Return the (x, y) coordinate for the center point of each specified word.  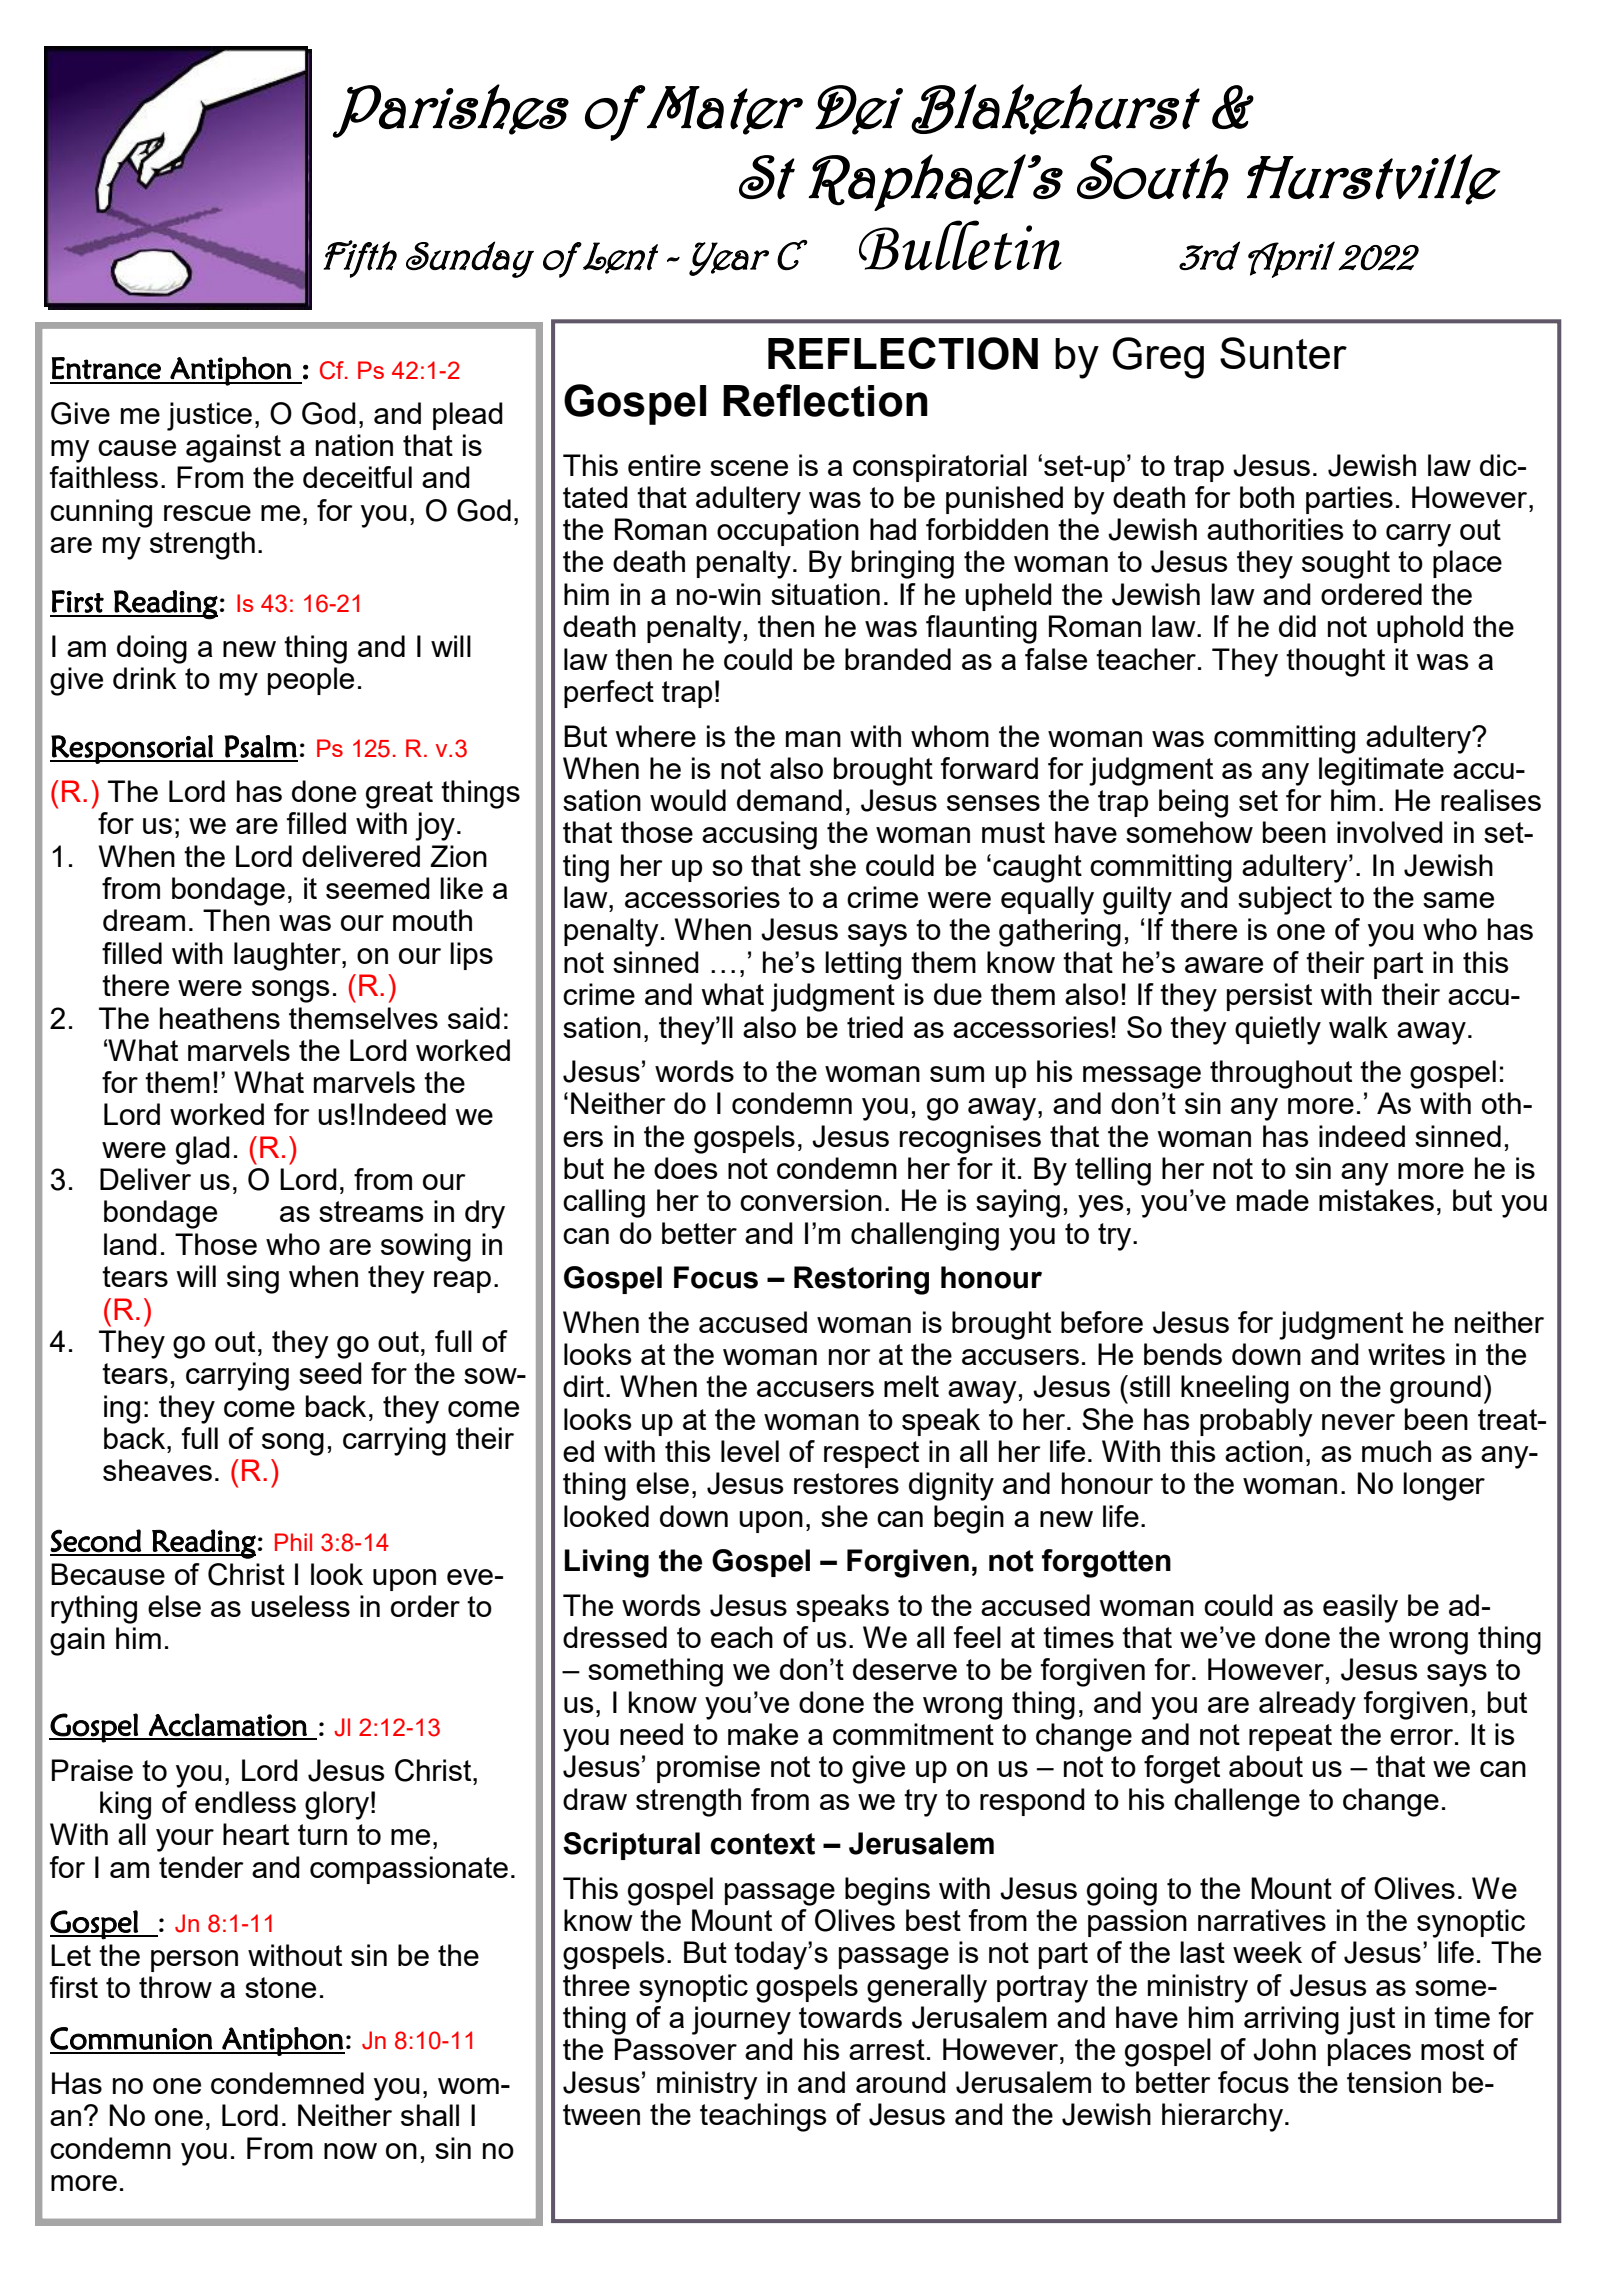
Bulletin (960, 245)
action (1264, 1451)
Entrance (106, 368)
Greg (1158, 358)
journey (741, 2020)
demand (789, 800)
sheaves (157, 1470)
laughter (288, 956)
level (750, 1451)
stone (280, 1987)
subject (1285, 900)
